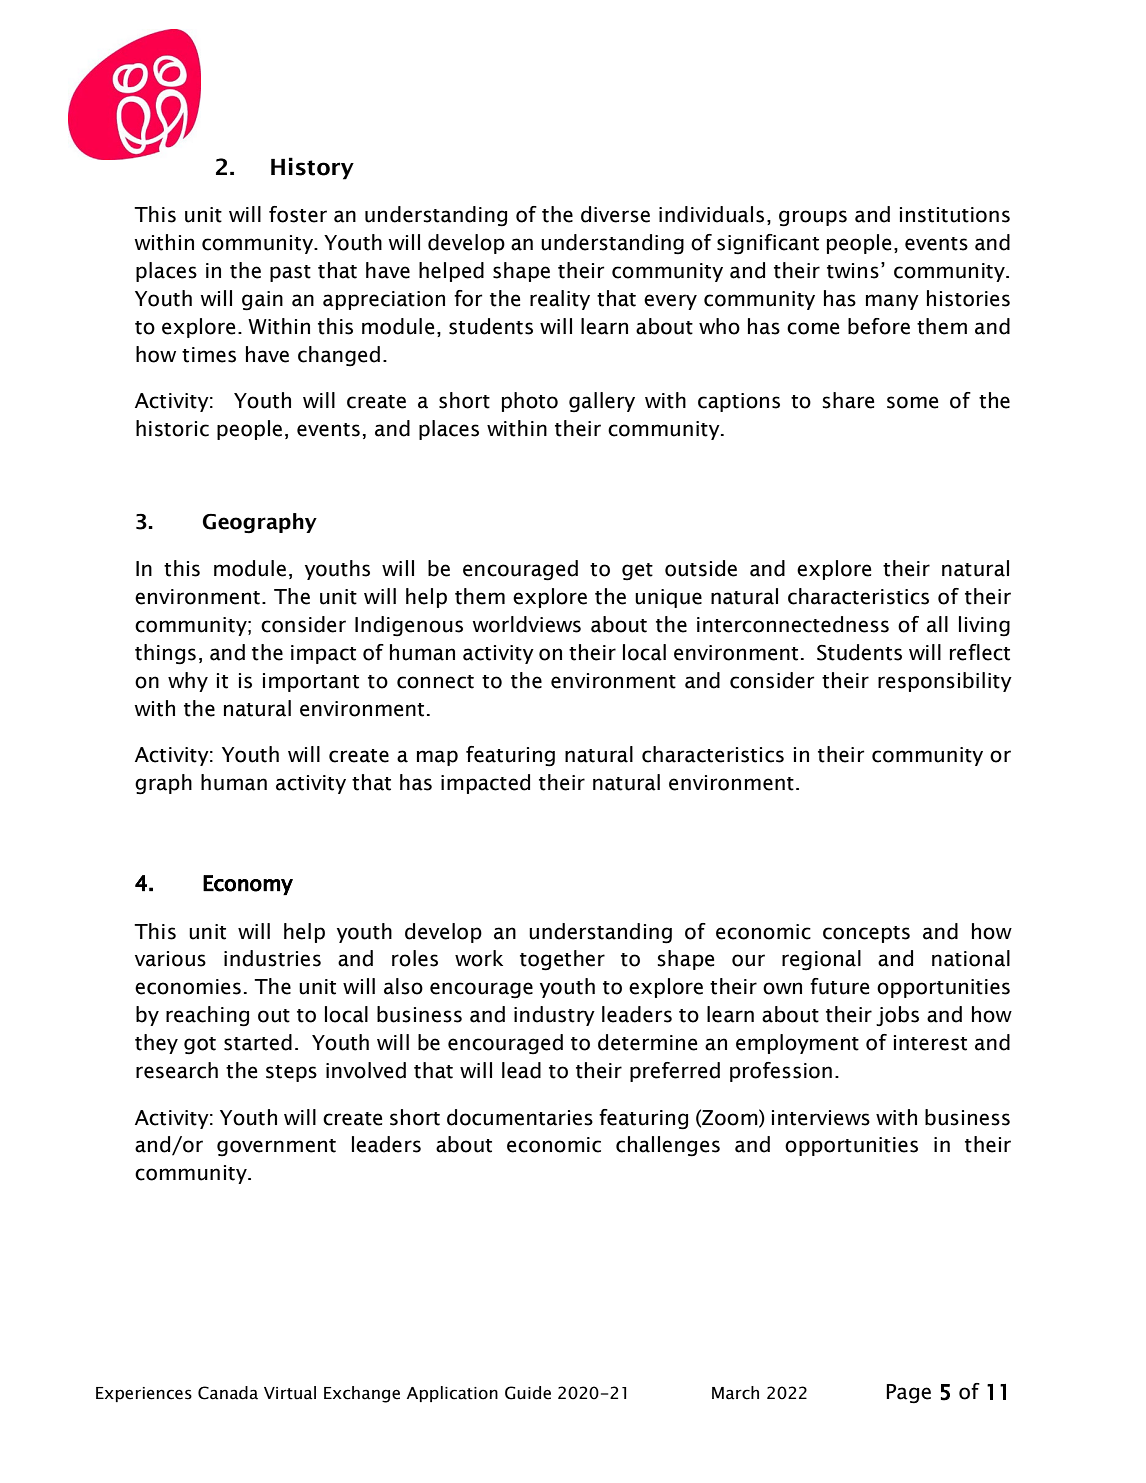 The height and width of the screenshot is (1483, 1146). I want to click on diverse, so click(615, 214).
